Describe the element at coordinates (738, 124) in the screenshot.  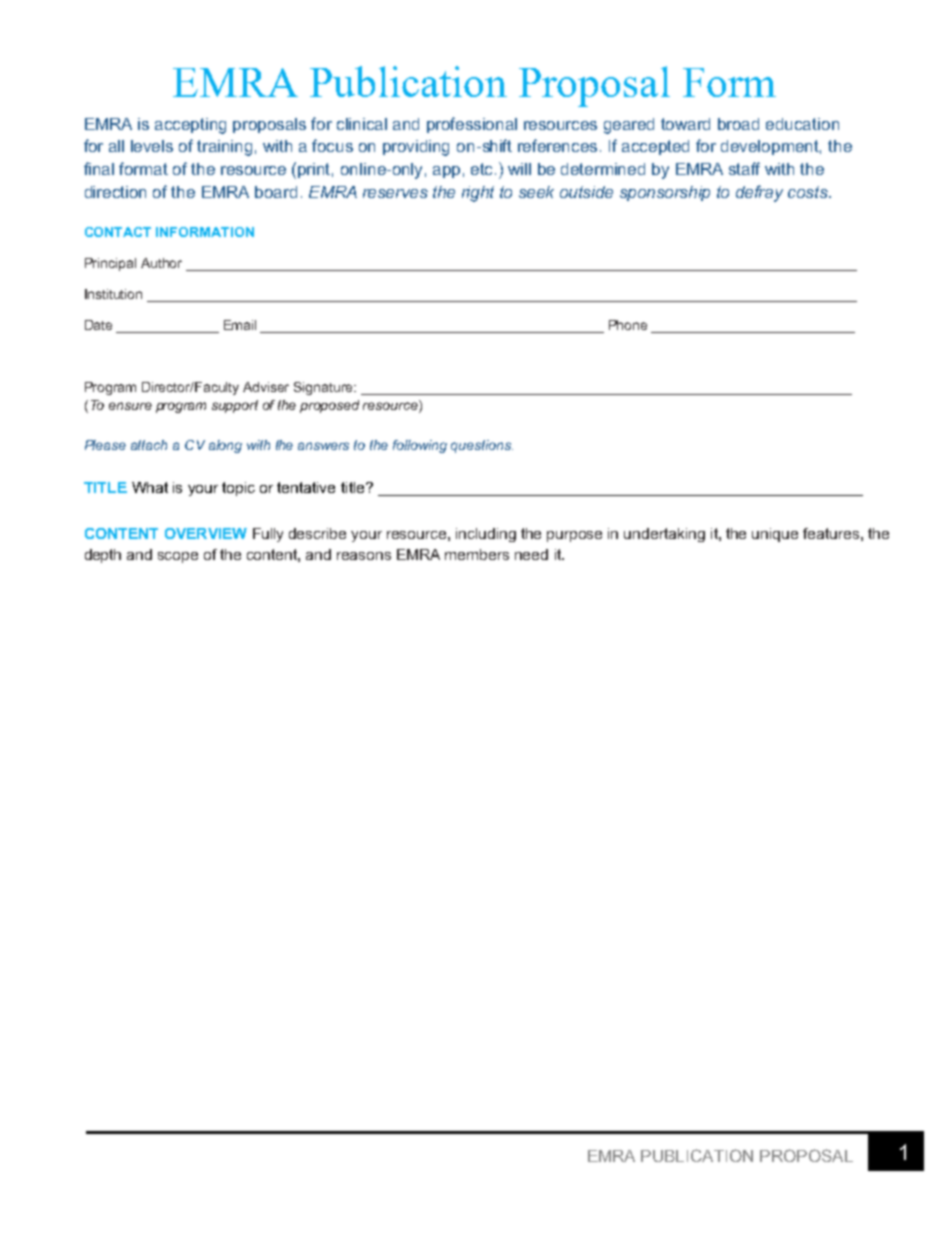
I see `broad` at that location.
